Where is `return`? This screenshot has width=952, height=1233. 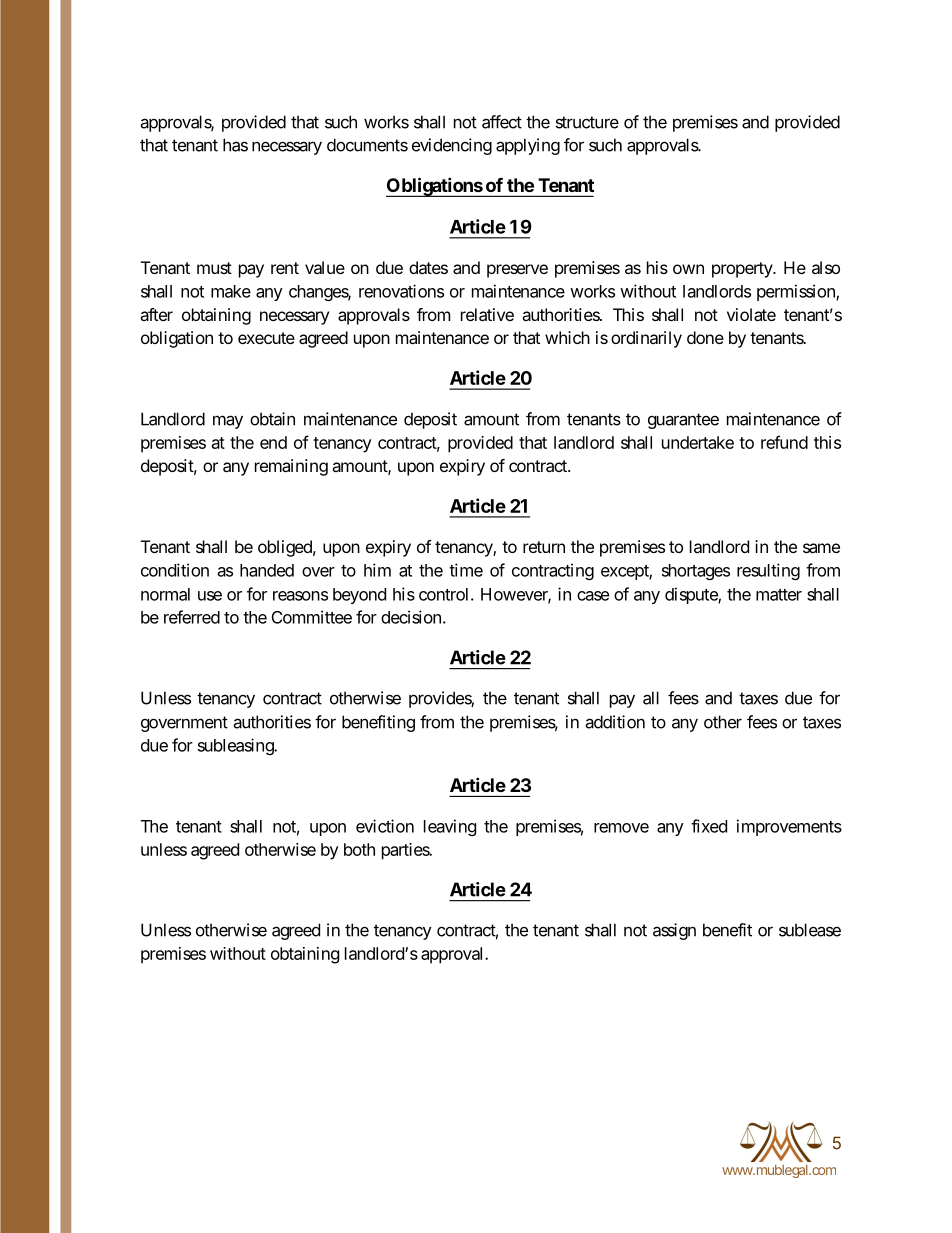
return is located at coordinates (544, 547).
